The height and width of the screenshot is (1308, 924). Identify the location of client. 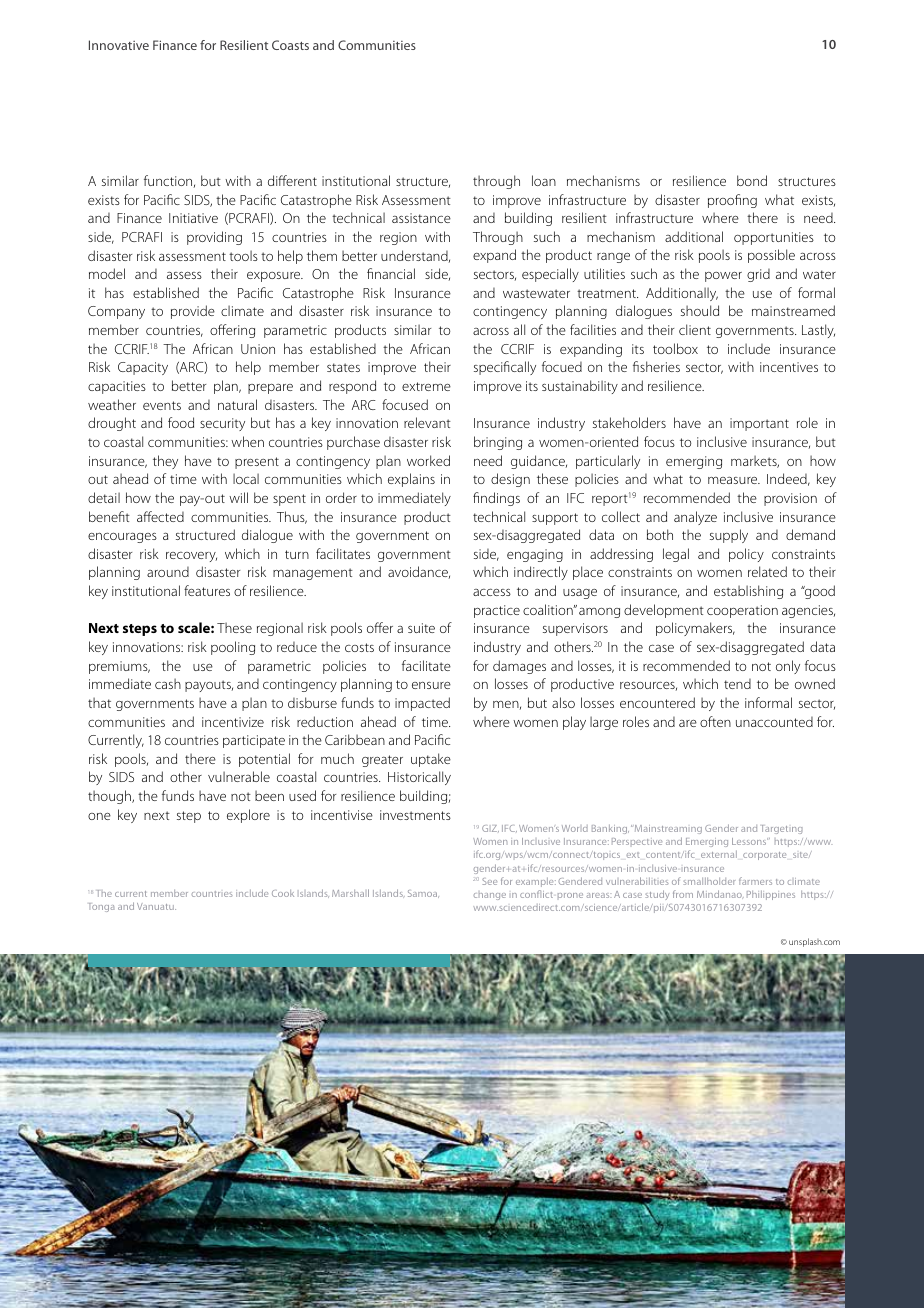
(695, 329).
